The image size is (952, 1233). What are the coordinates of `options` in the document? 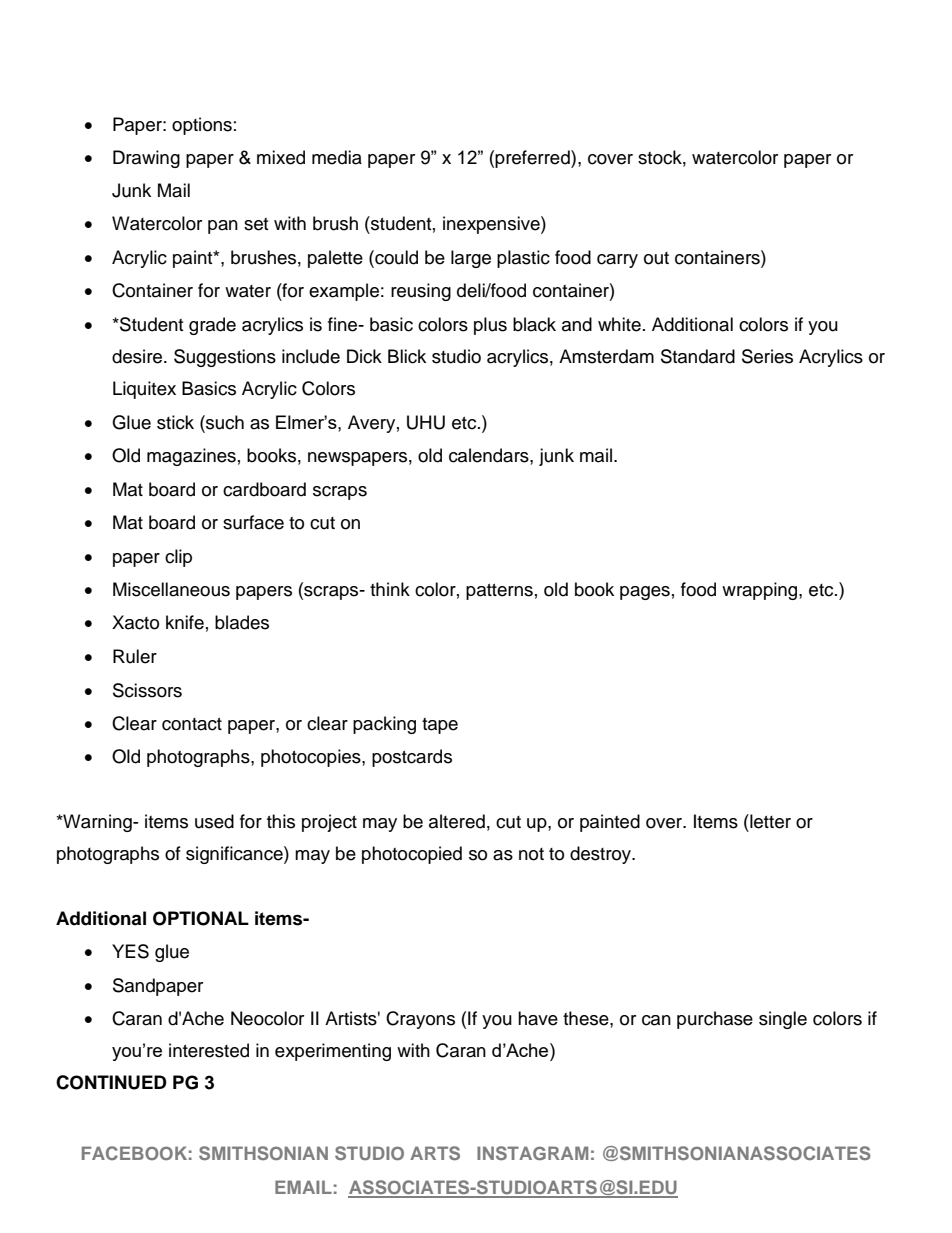 It's located at (202, 126).
